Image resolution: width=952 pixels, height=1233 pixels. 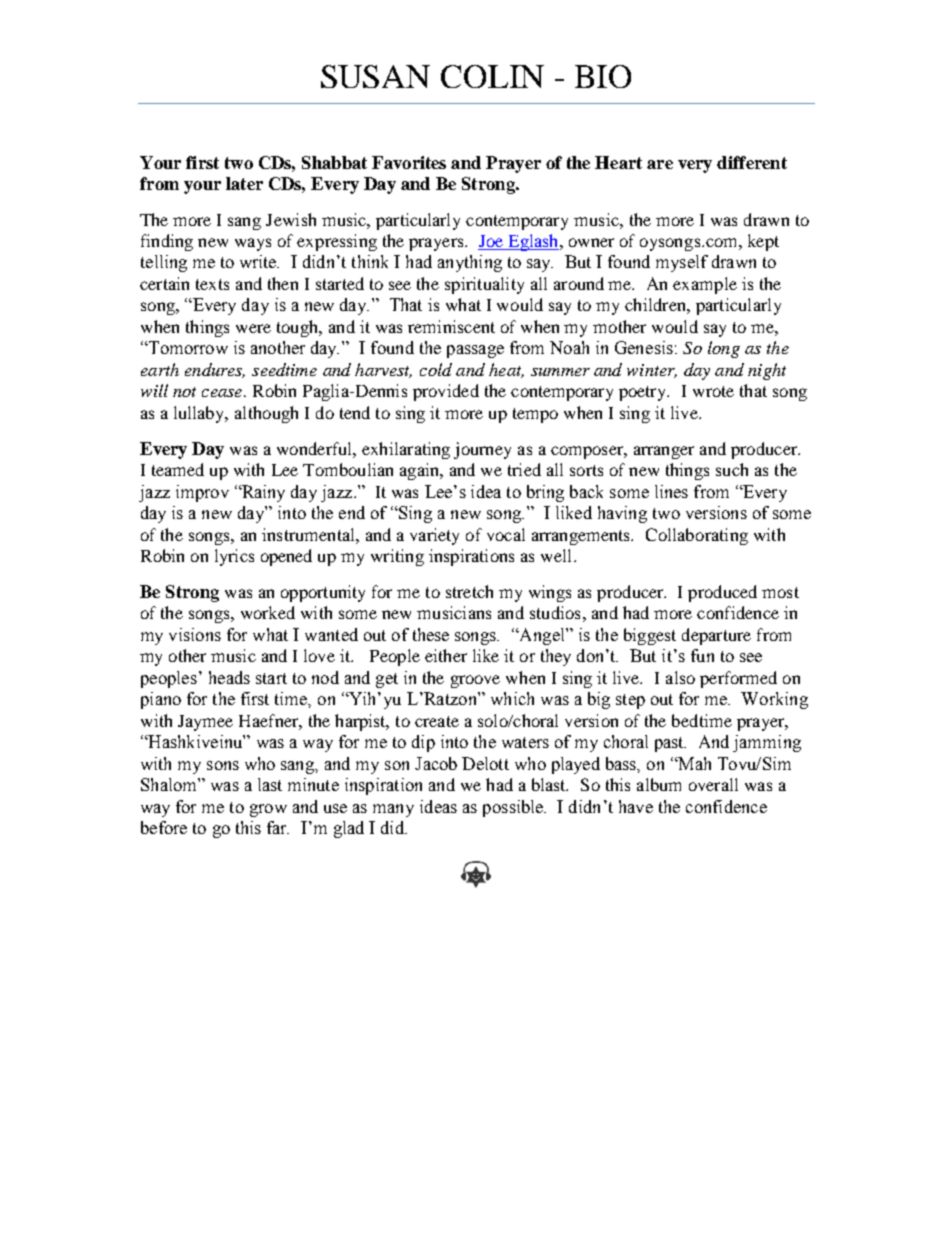 What do you see at coordinates (492, 76) in the page?
I see `COLIN` at bounding box center [492, 76].
